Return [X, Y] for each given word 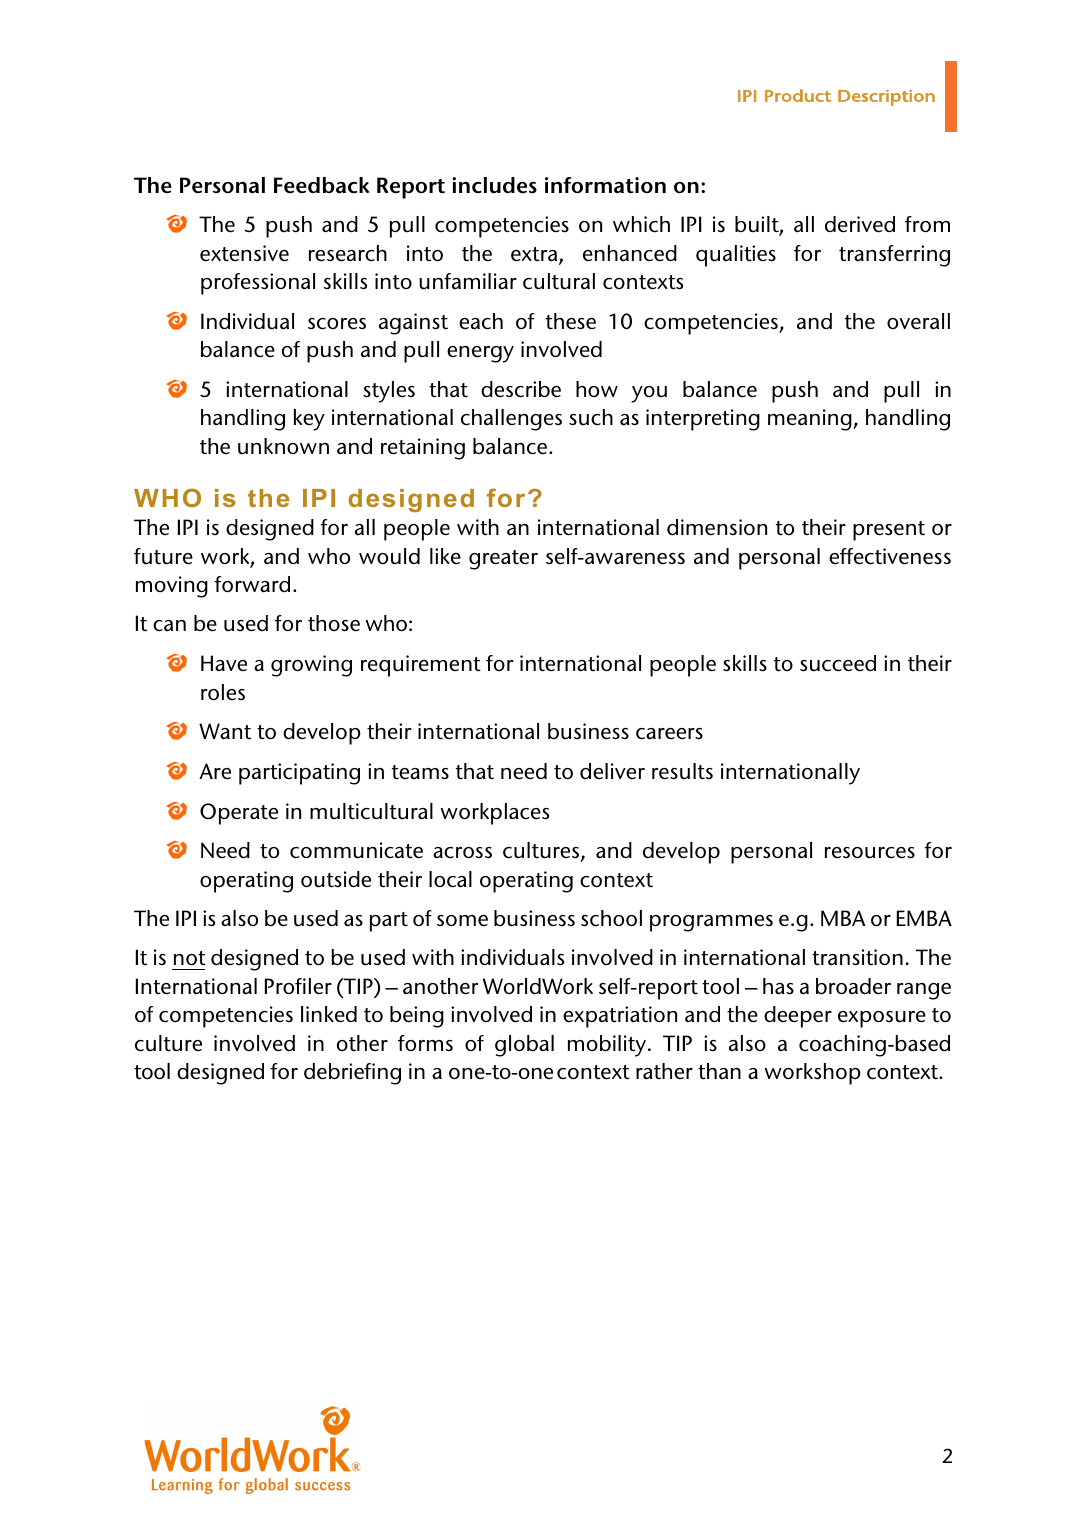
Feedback [322, 185]
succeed [838, 663]
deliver [612, 771]
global [524, 1046]
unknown [283, 446]
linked [329, 1014]
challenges [511, 420]
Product [798, 95]
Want [225, 731]
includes [494, 185]
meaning [811, 420]
